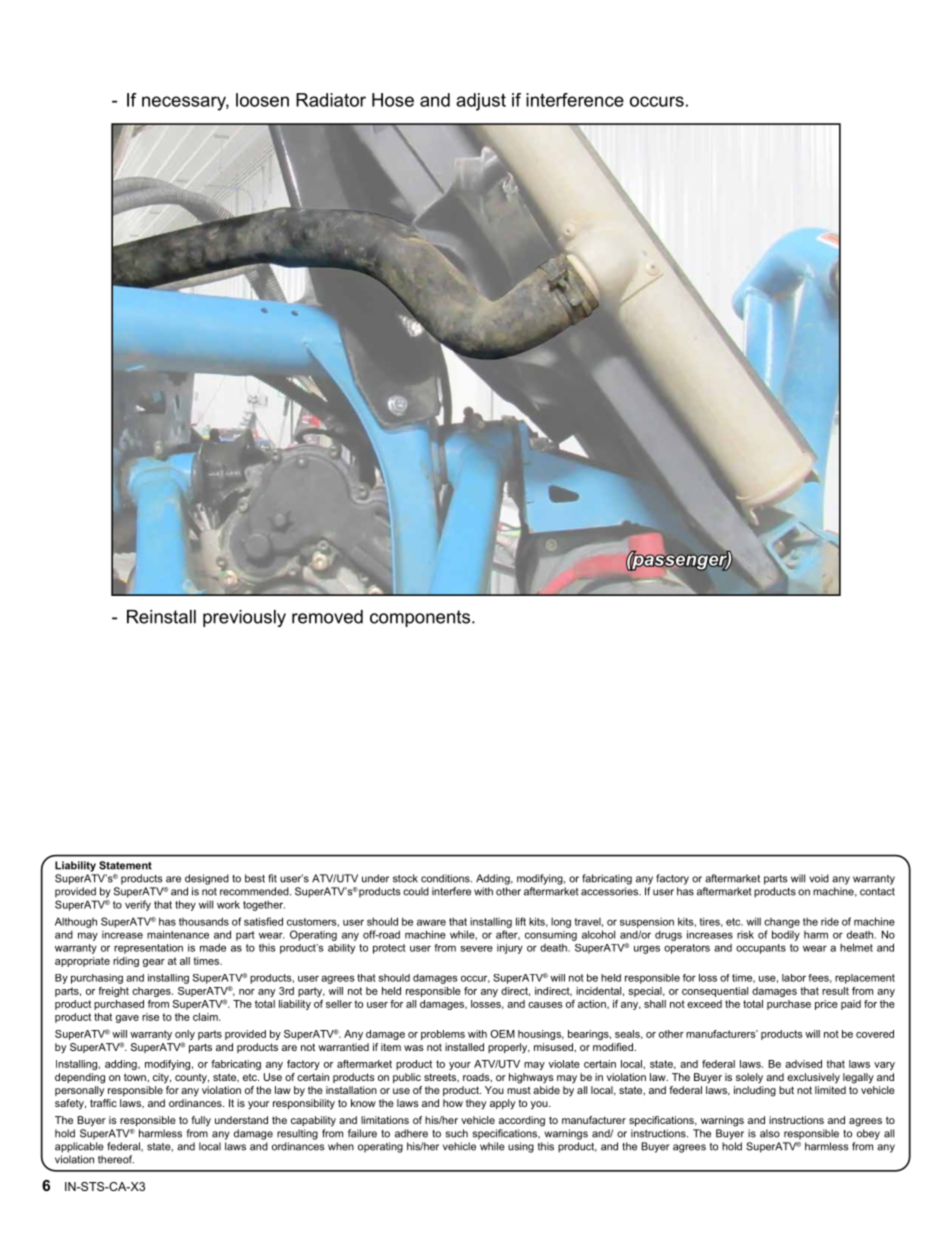 This screenshot has width=952, height=1233. I want to click on components, so click(421, 618).
